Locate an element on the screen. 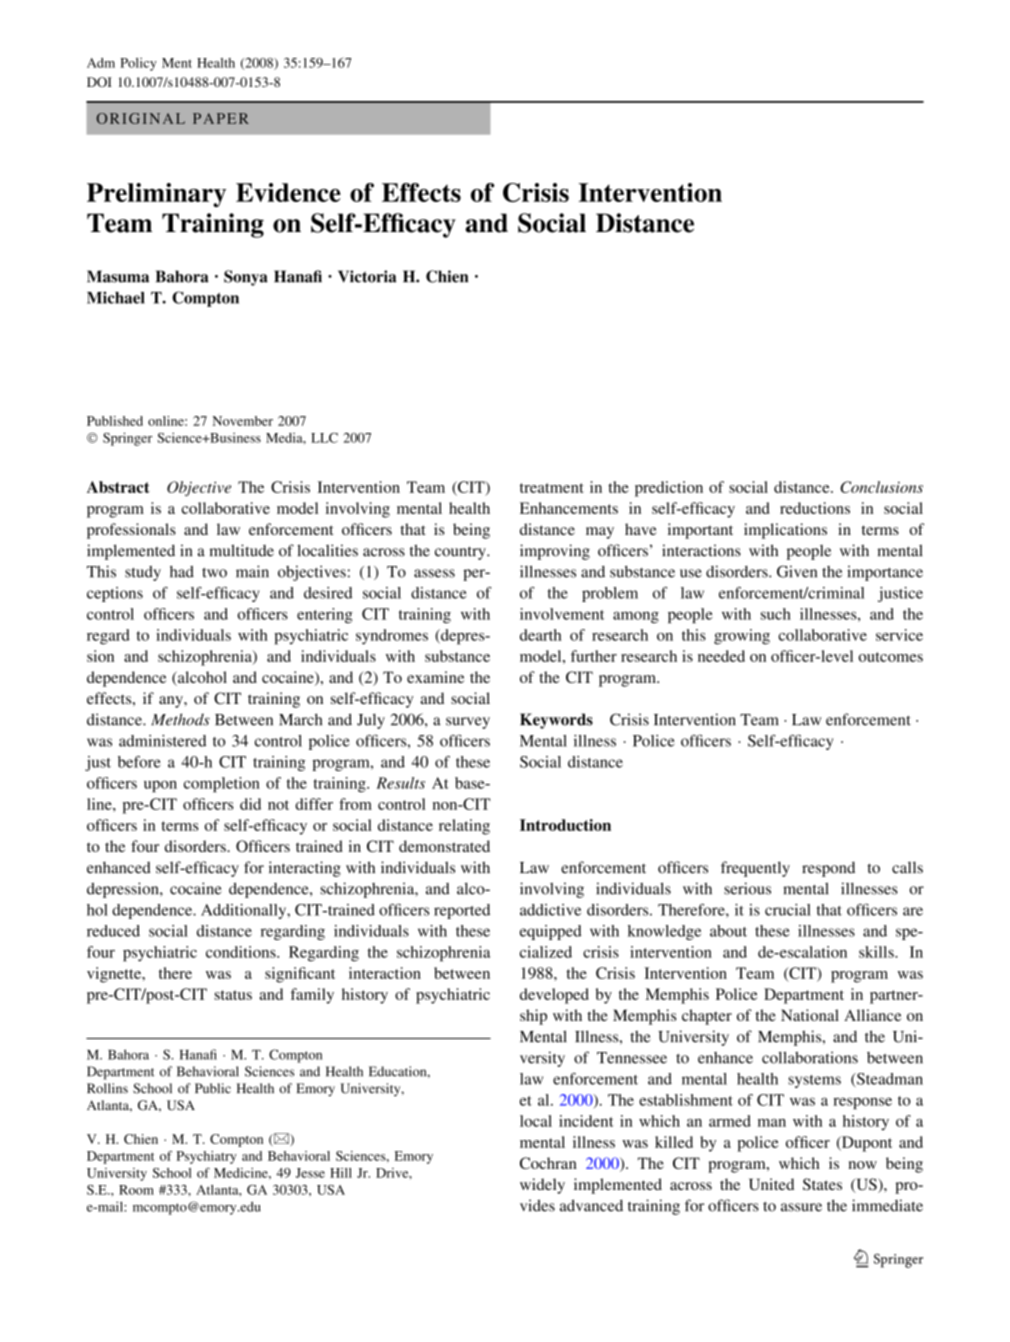  such is located at coordinates (776, 614).
